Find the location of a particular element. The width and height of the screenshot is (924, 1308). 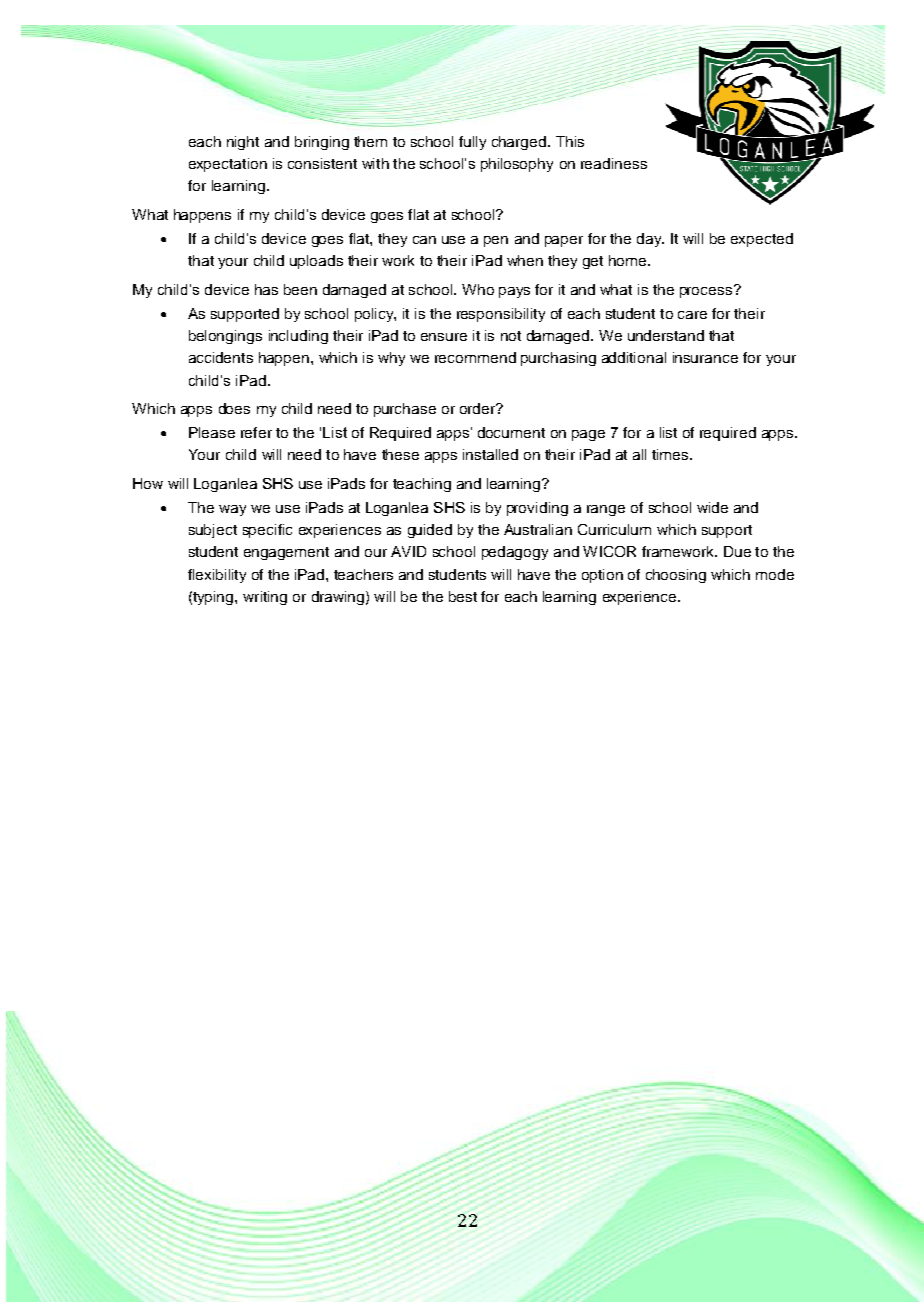

been is located at coordinates (300, 289).
